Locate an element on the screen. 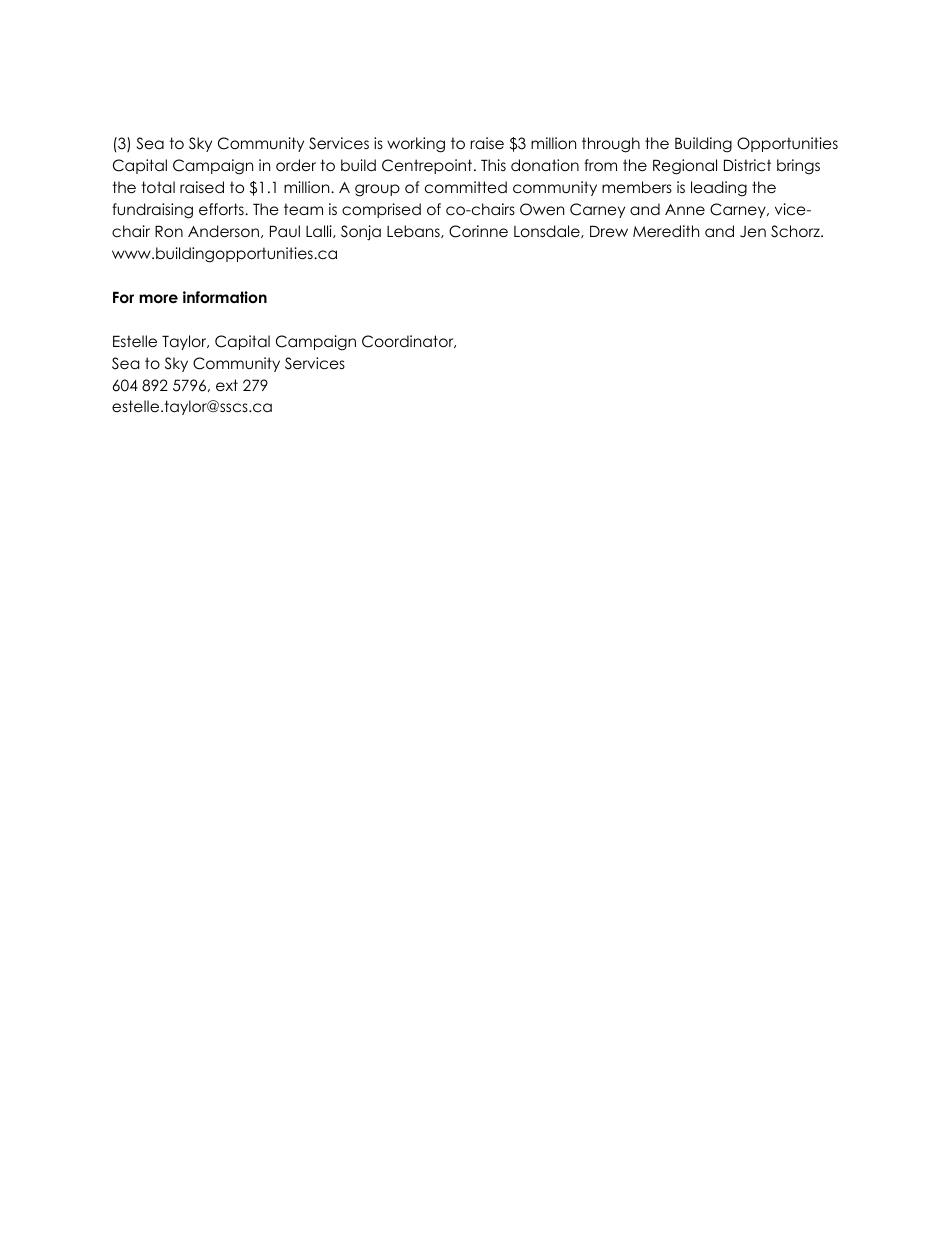 This screenshot has width=952, height=1233. Drew is located at coordinates (609, 231).
